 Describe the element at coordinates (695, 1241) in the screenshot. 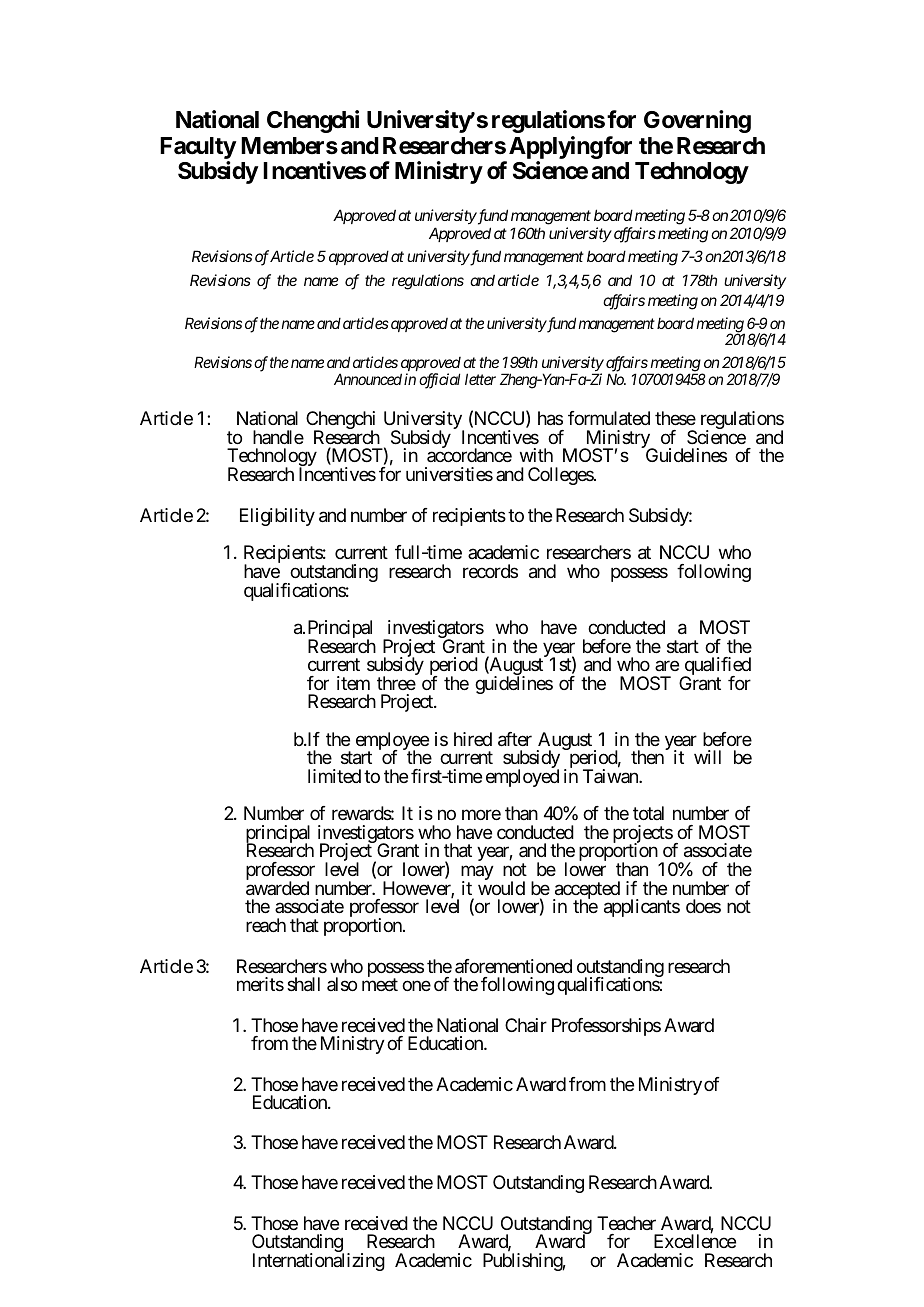

I see `Excellence` at that location.
